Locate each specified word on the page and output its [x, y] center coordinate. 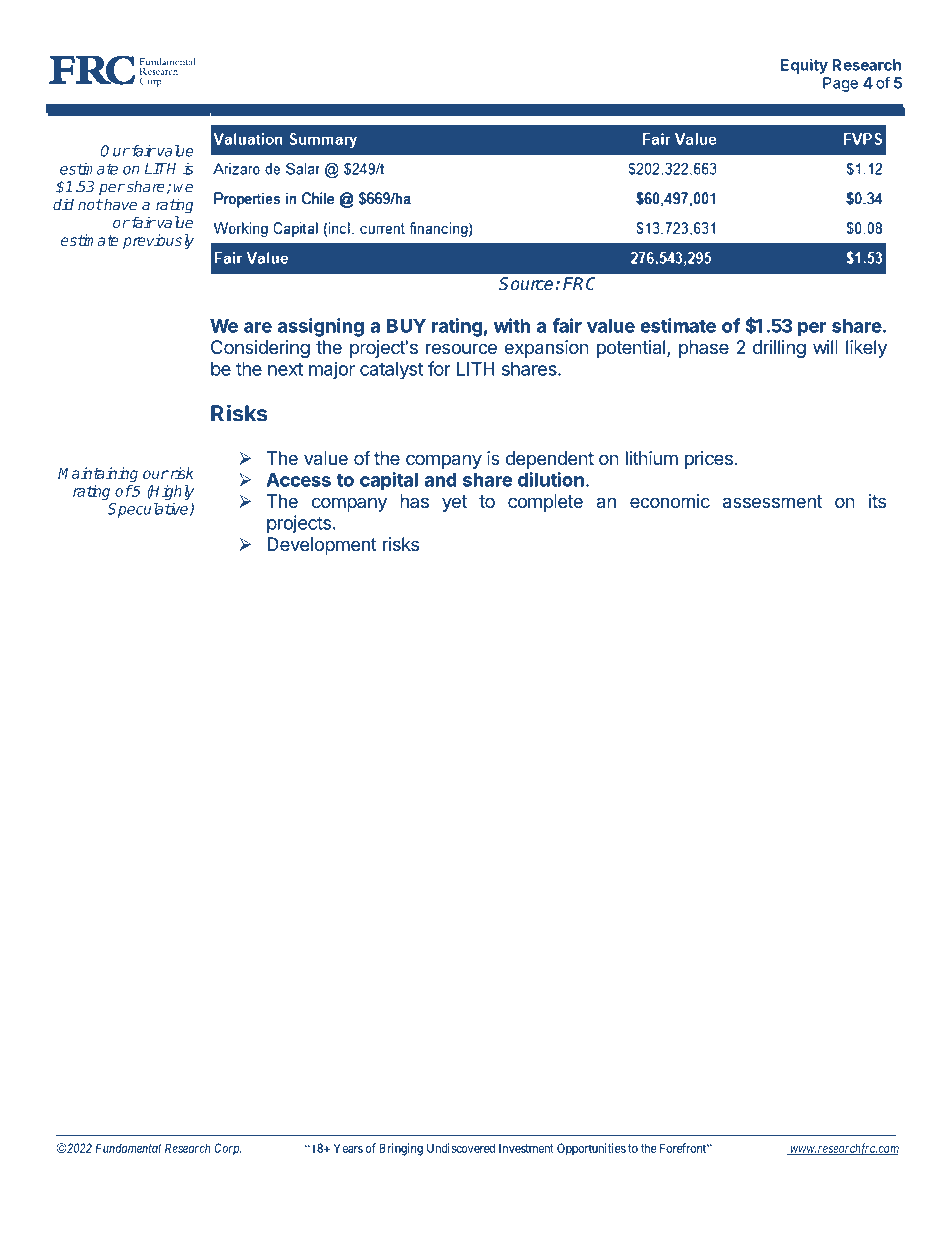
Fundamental [128, 1148]
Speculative [149, 510]
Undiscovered [461, 1148]
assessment [772, 502]
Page [840, 84]
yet [454, 503]
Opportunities [591, 1149]
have [119, 204]
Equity [804, 66]
